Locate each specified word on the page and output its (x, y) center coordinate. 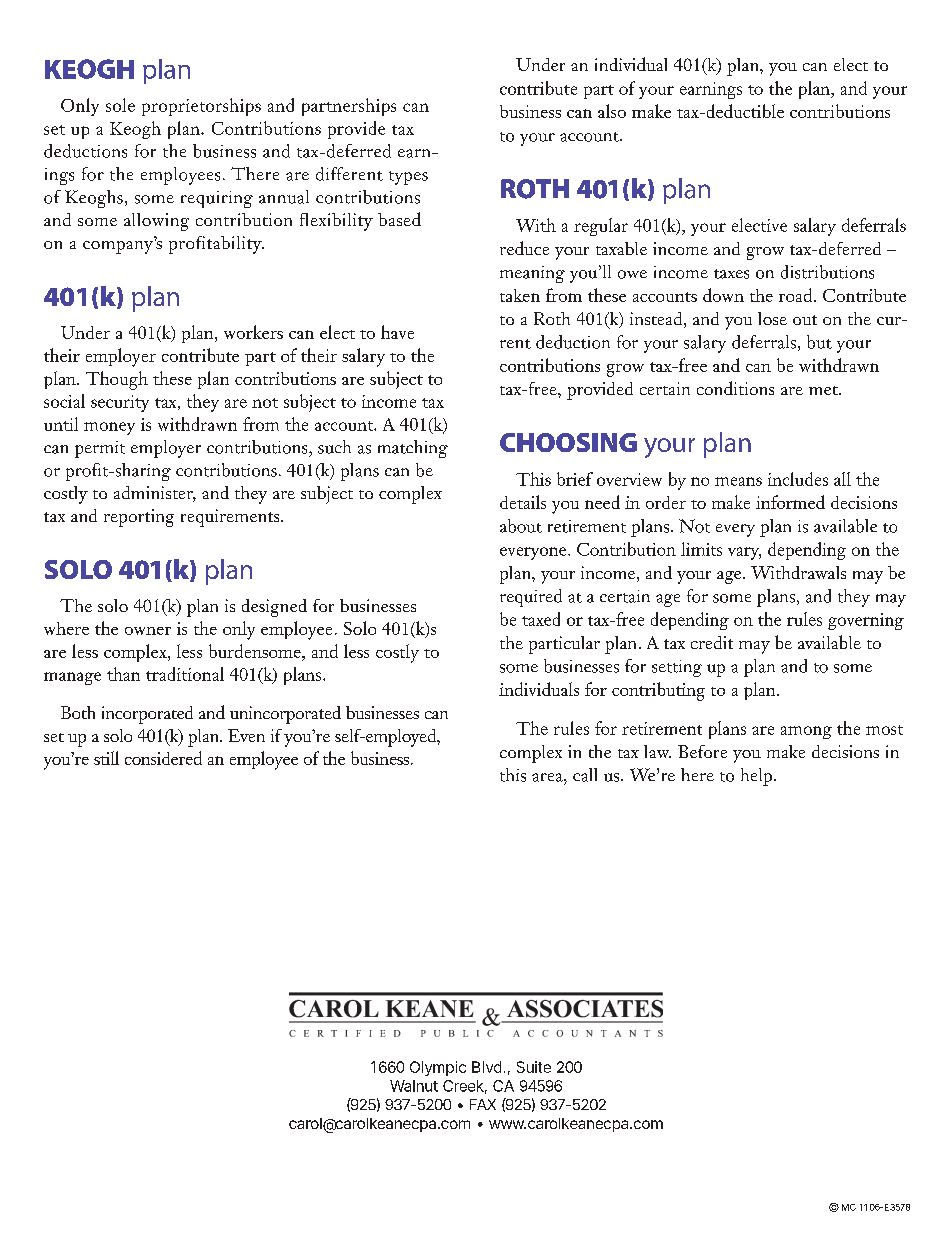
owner (148, 631)
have (397, 332)
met (824, 390)
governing (866, 621)
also (612, 111)
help (758, 777)
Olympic (438, 1068)
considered (163, 758)
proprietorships (201, 107)
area (548, 777)
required (531, 598)
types (408, 178)
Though (117, 380)
